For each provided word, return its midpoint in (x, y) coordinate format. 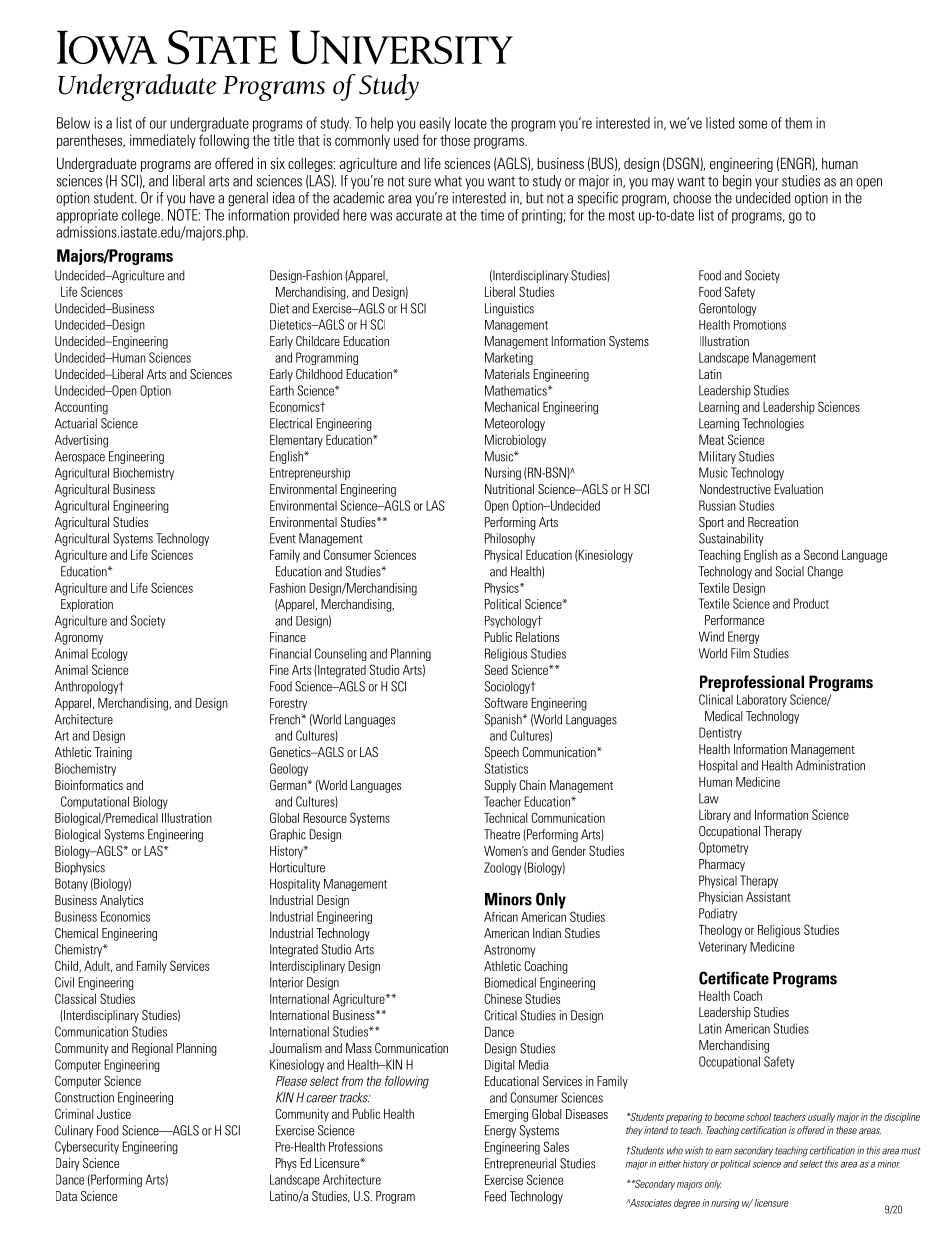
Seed (496, 669)
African (501, 917)
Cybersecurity (87, 1147)
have (202, 198)
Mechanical (512, 407)
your (767, 183)
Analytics (121, 901)
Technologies (773, 424)
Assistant (768, 897)
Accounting (81, 408)
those (455, 140)
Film (740, 653)
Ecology (110, 654)
